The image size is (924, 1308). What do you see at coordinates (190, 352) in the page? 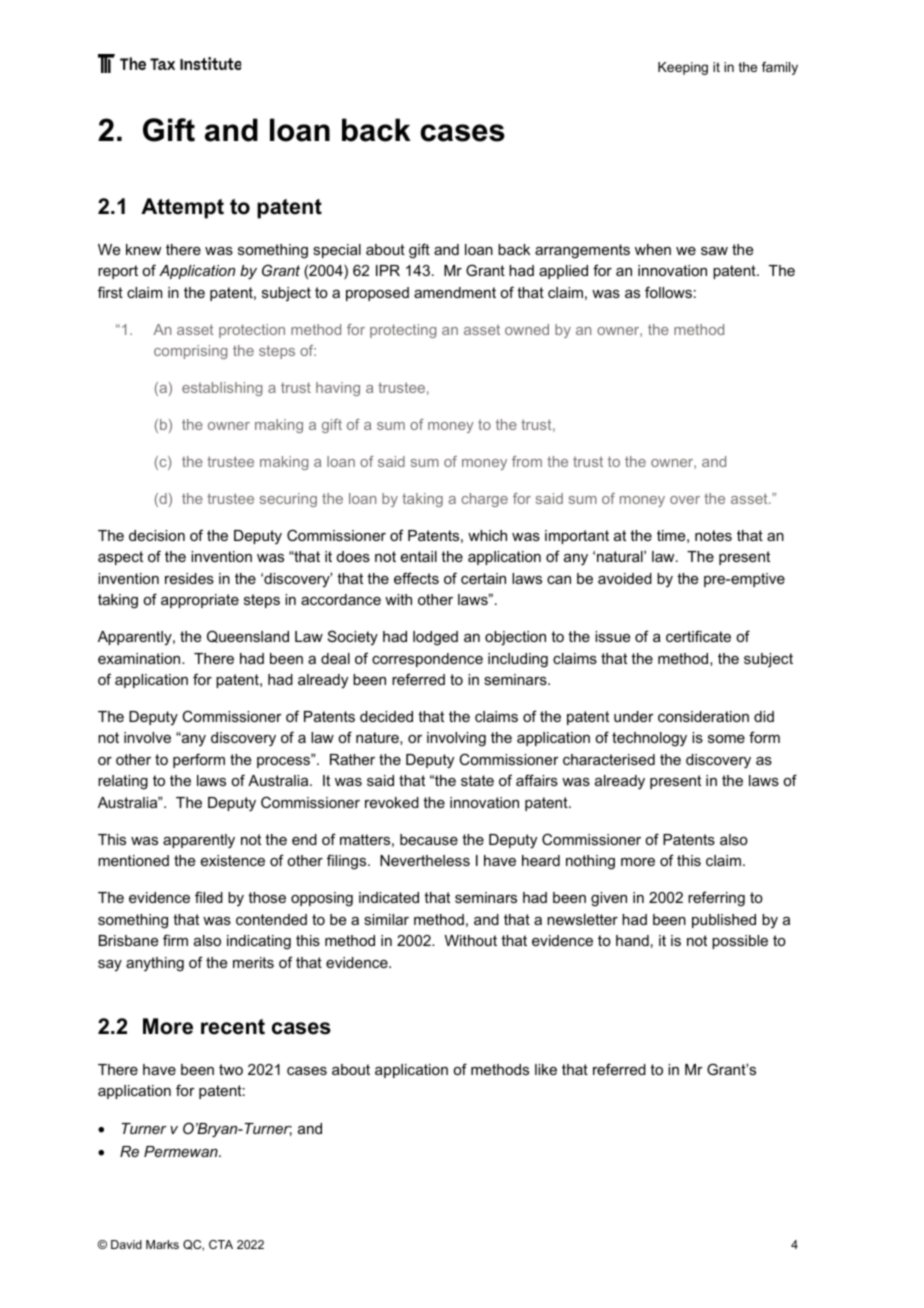
I see `comprising` at bounding box center [190, 352].
